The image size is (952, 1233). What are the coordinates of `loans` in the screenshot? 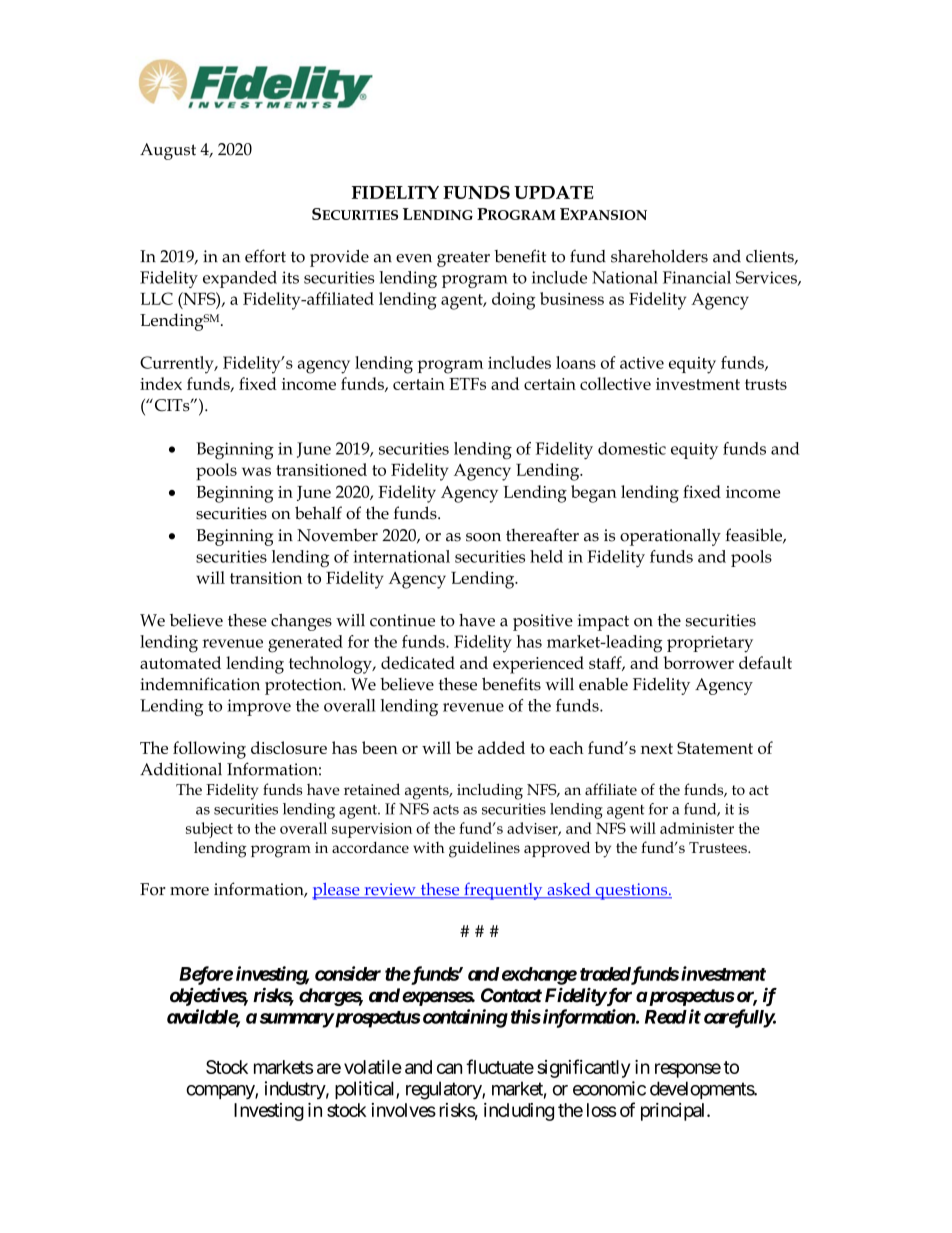 It's located at (576, 362).
